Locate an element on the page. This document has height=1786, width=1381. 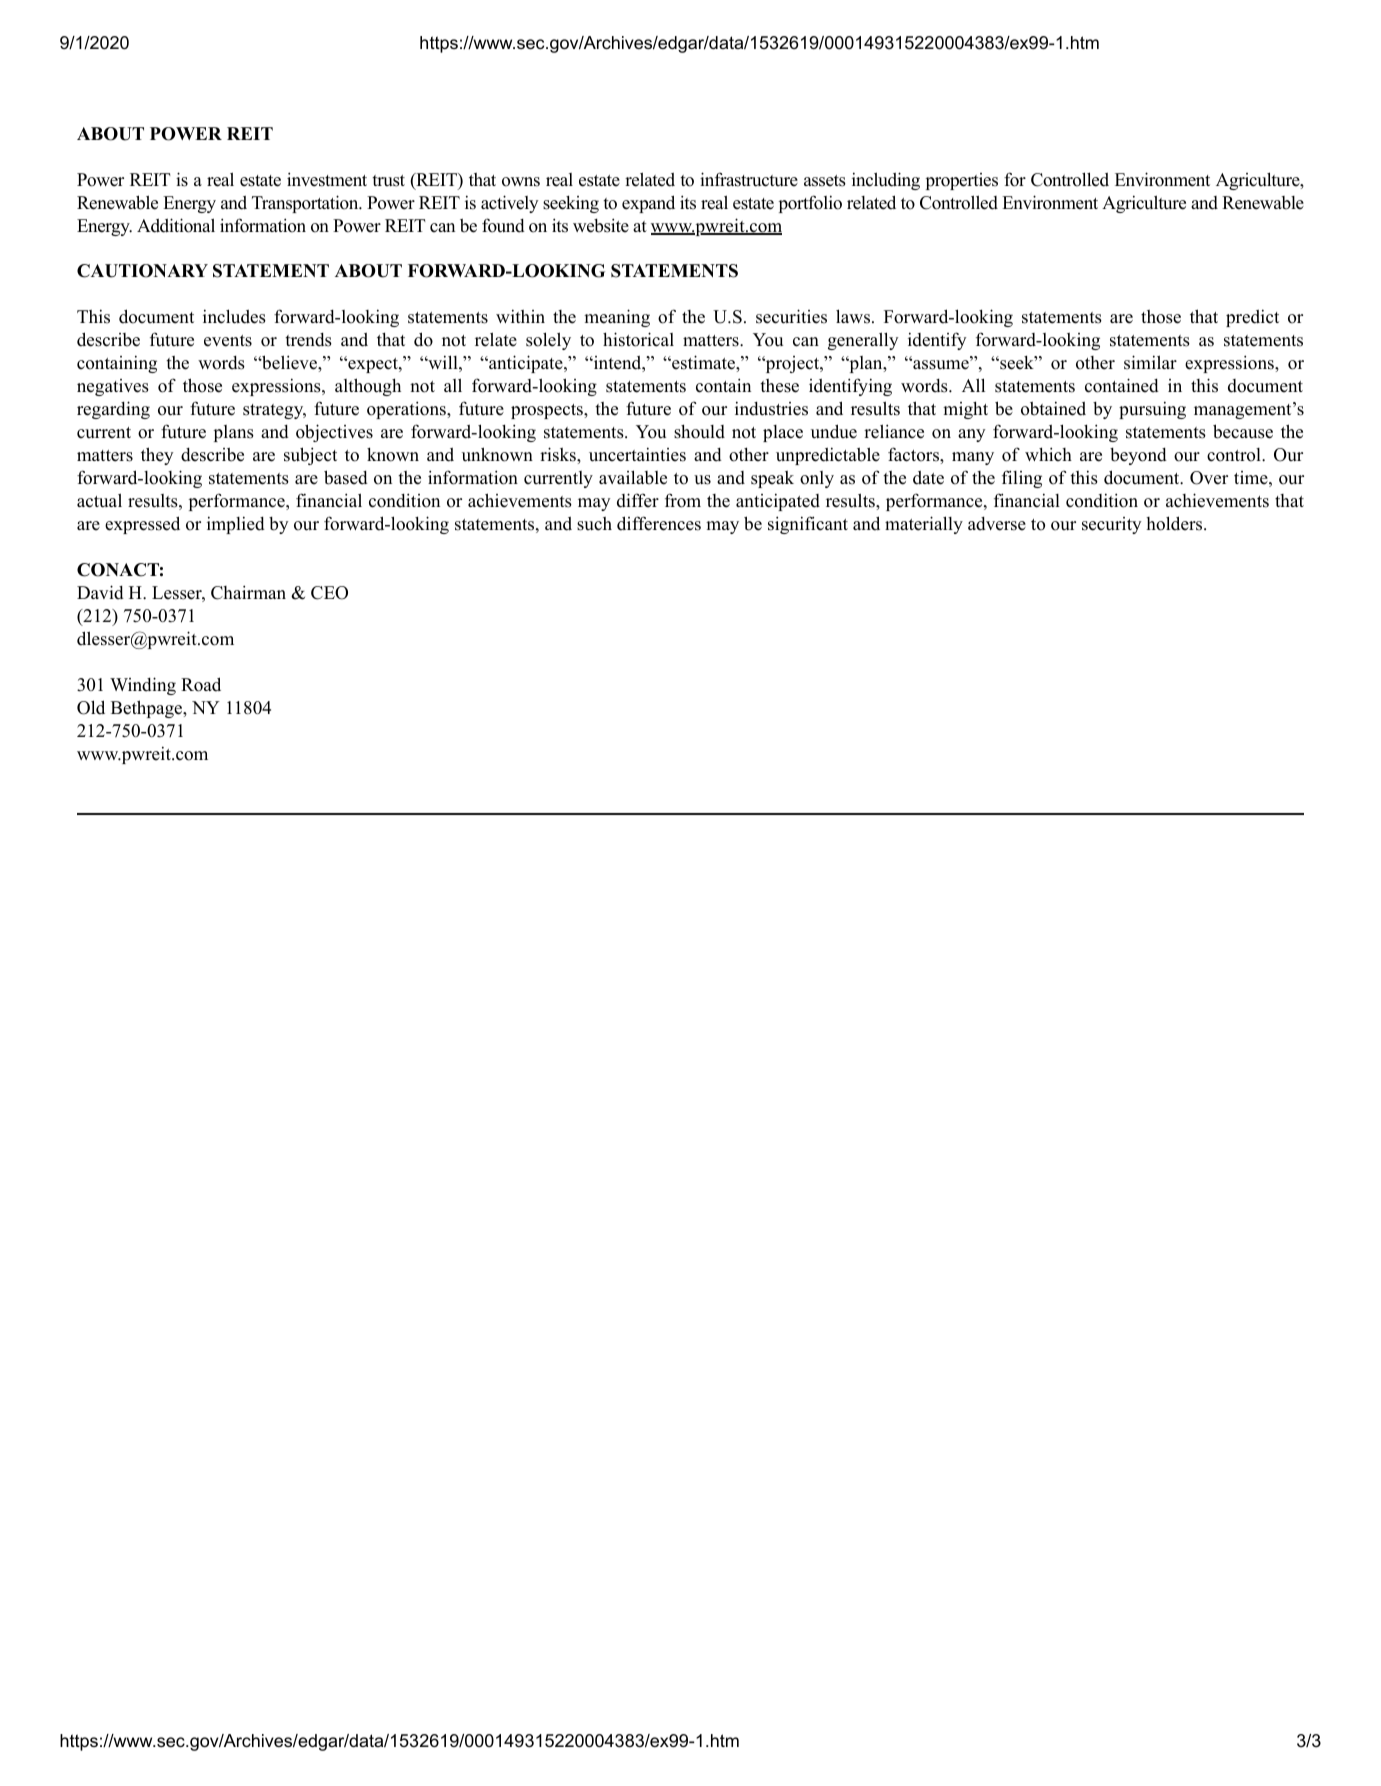
based is located at coordinates (346, 477).
